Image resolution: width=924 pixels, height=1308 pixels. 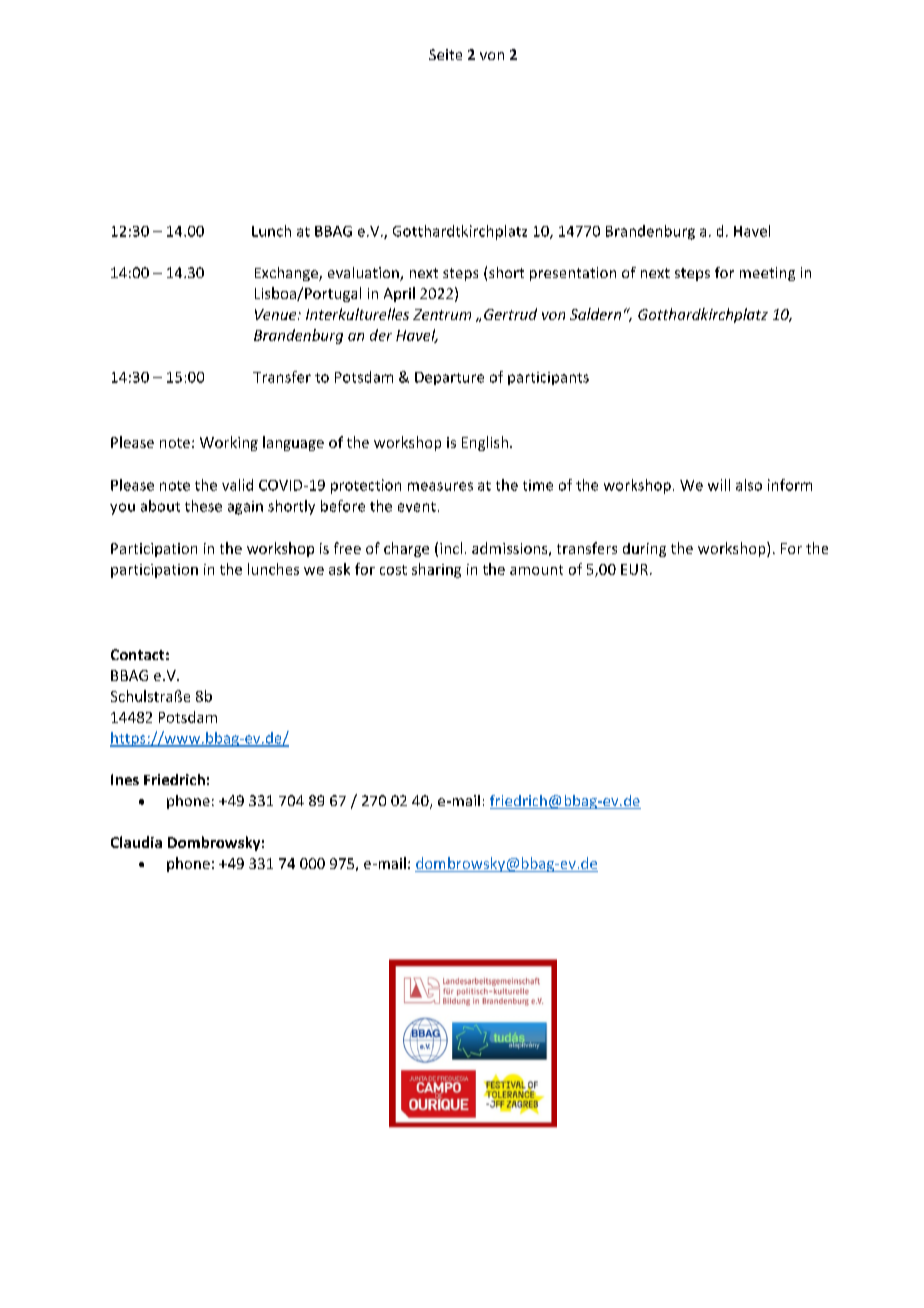 What do you see at coordinates (451, 548) in the screenshot?
I see `incl` at bounding box center [451, 548].
